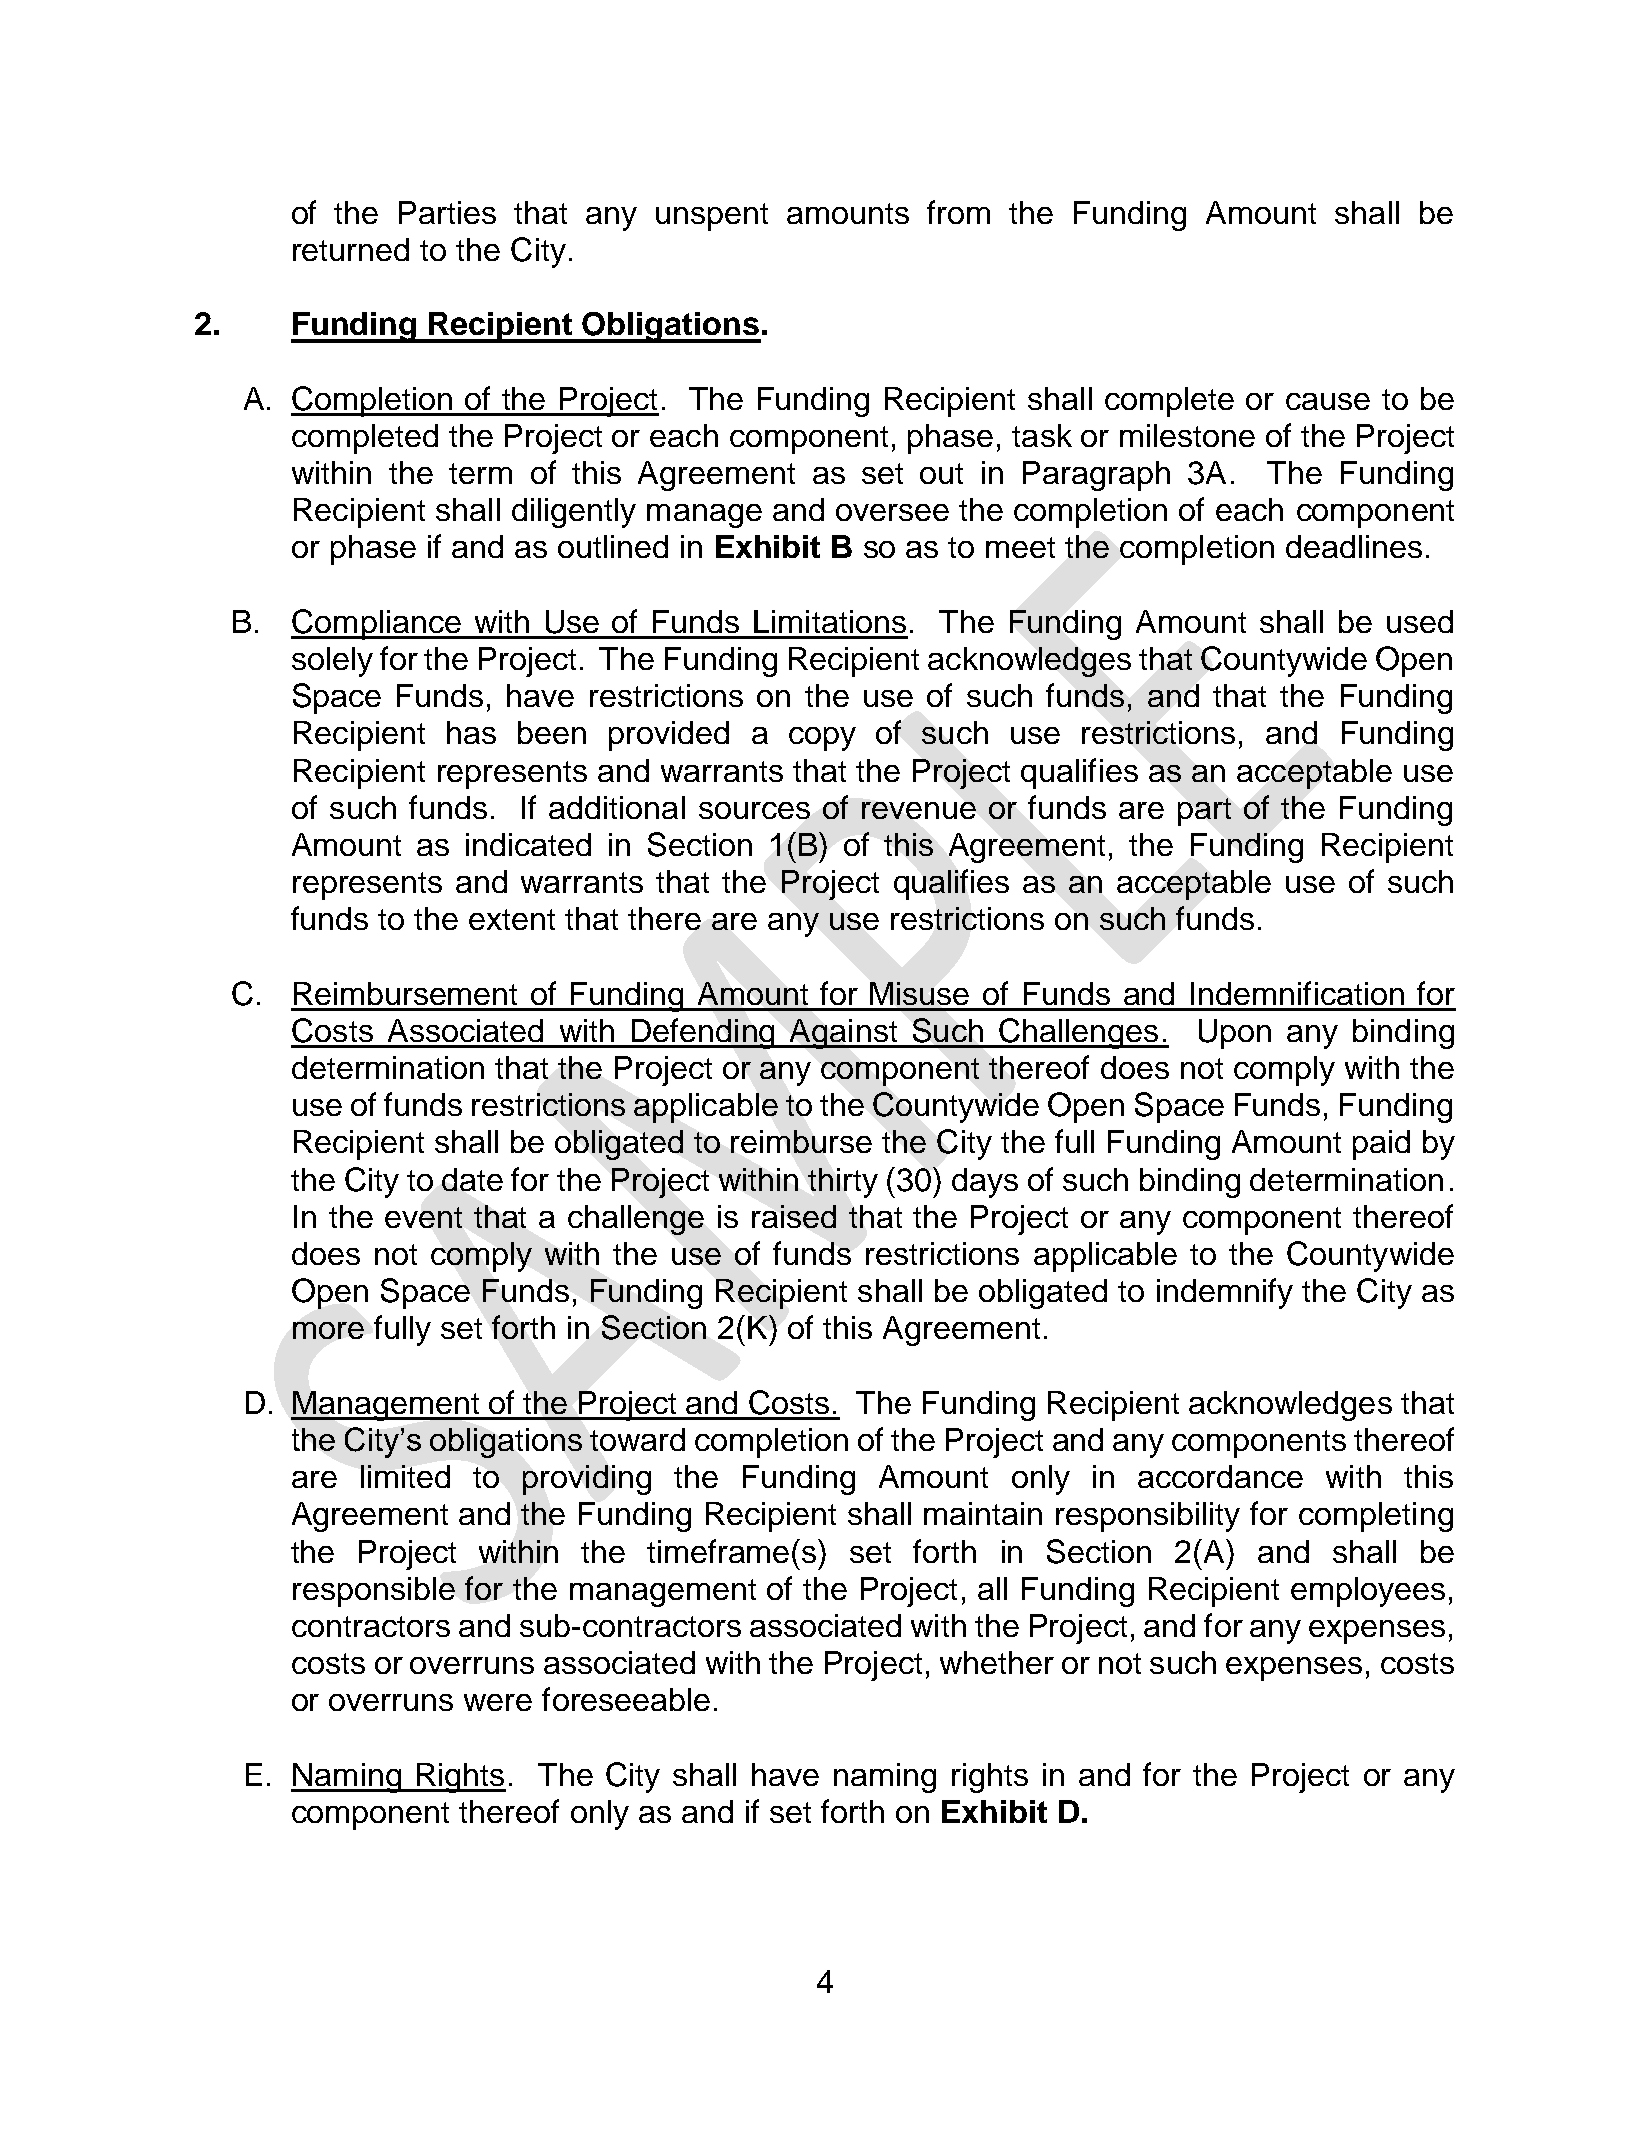 Image resolution: width=1649 pixels, height=2134 pixels. Describe the element at coordinates (377, 624) in the screenshot. I see `Compliance` at that location.
